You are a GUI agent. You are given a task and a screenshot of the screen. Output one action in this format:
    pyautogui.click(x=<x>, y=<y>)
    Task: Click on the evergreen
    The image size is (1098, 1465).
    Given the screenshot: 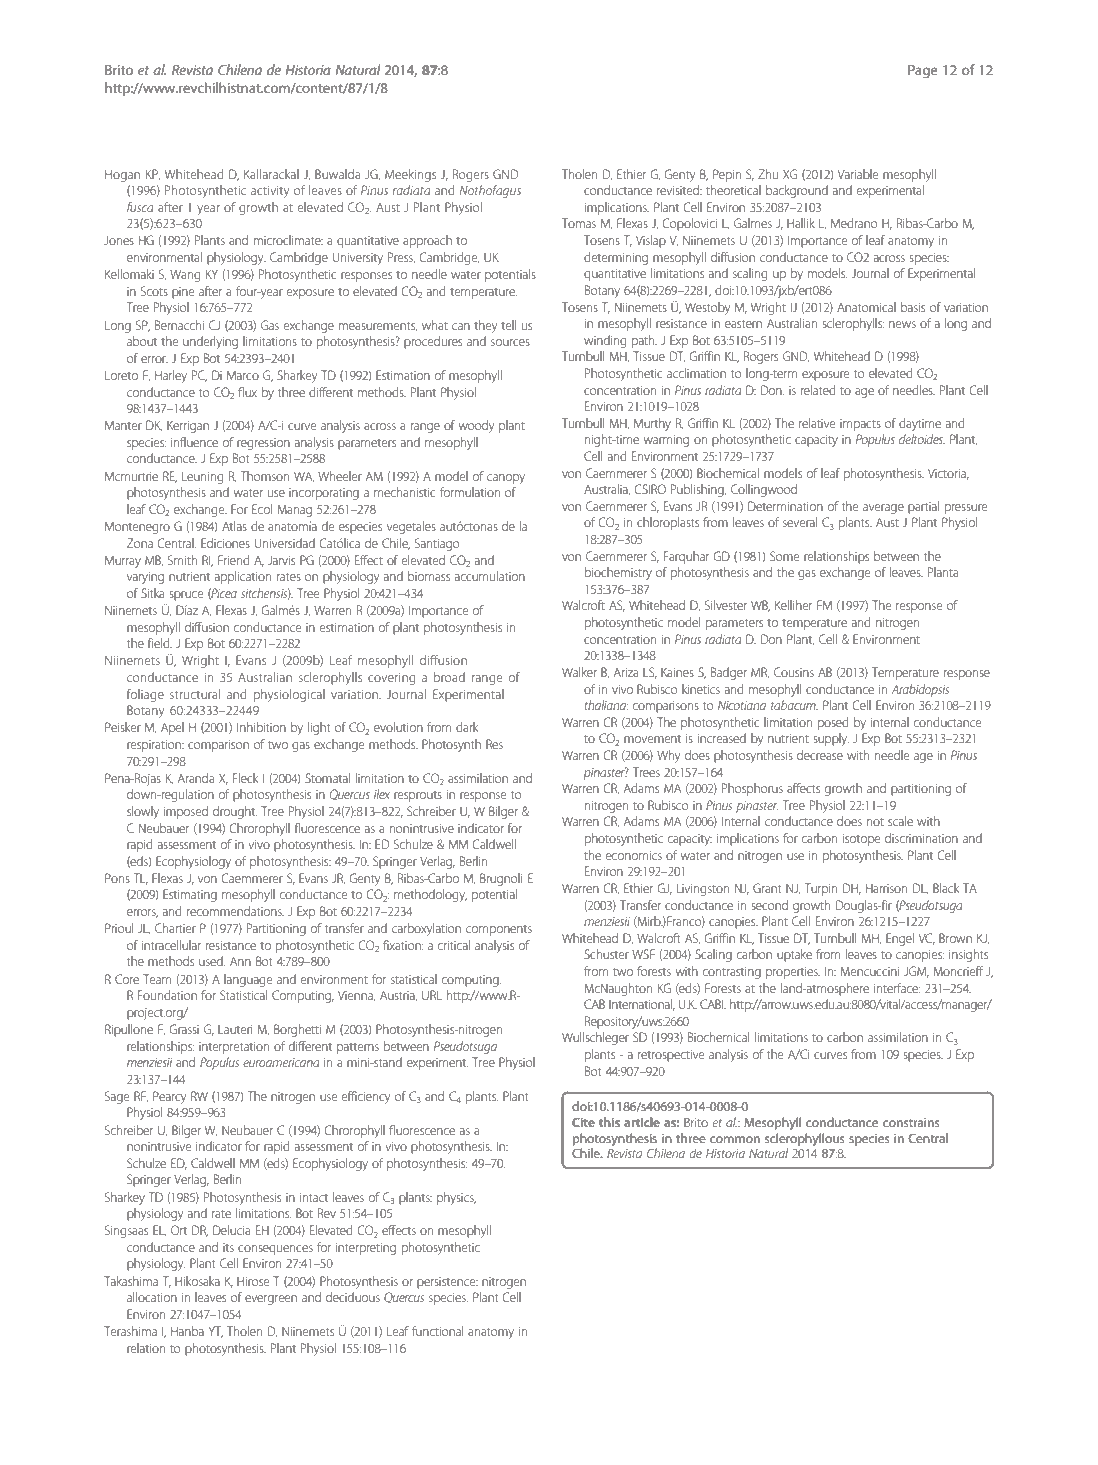 What is the action you would take?
    pyautogui.click(x=271, y=1300)
